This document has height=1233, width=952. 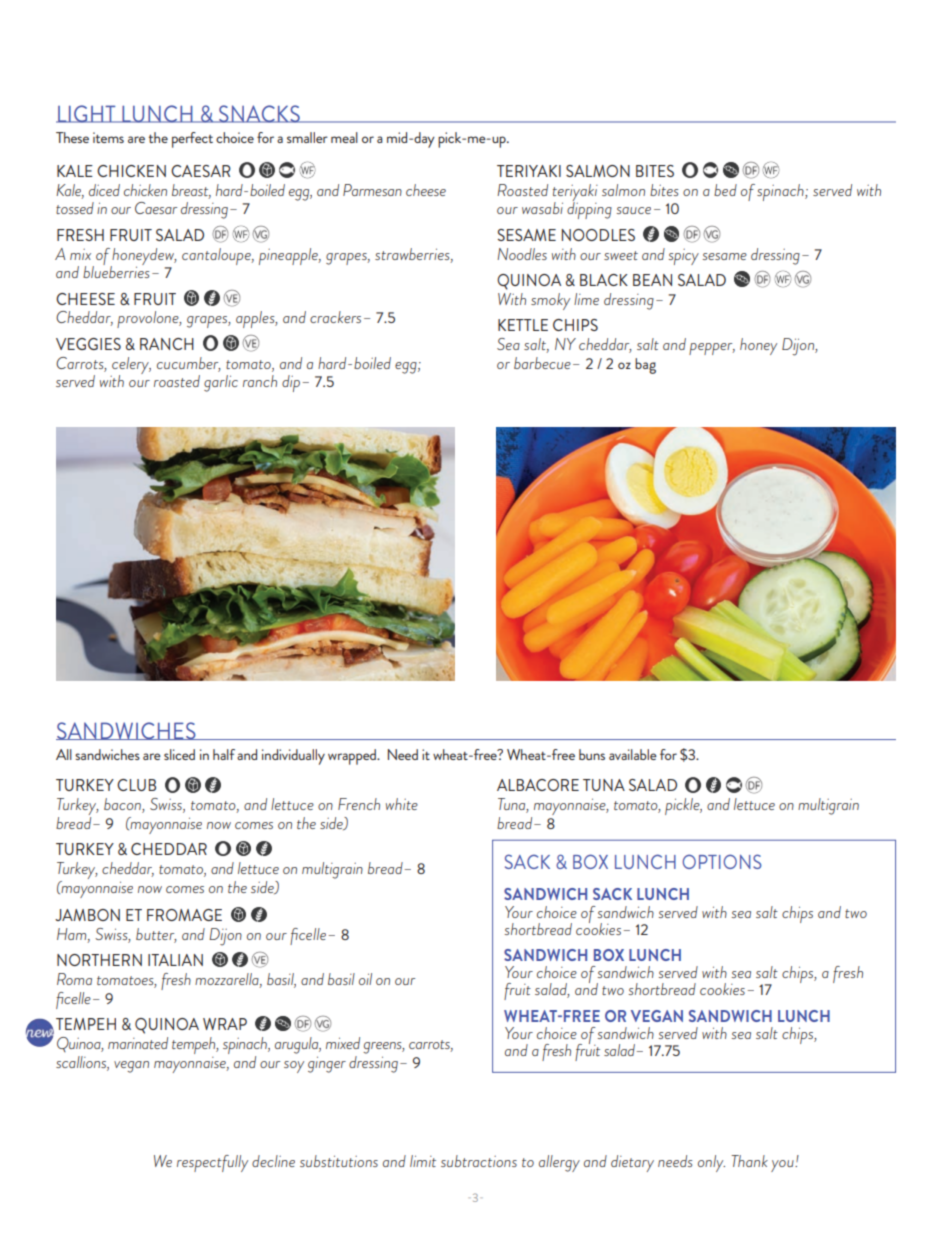 I want to click on VEGGIES, so click(x=88, y=344).
